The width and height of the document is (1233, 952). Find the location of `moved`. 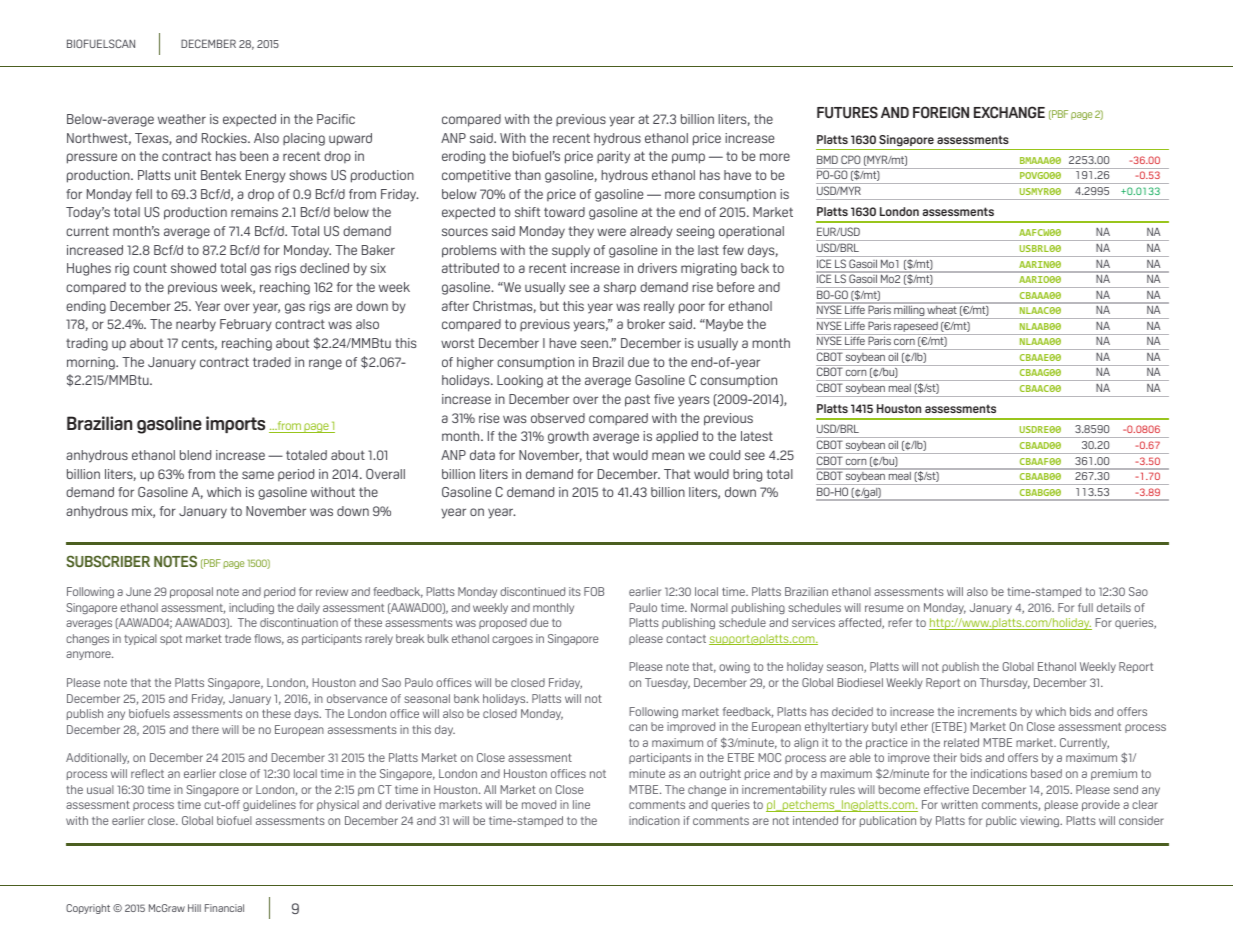

moved is located at coordinates (539, 804).
